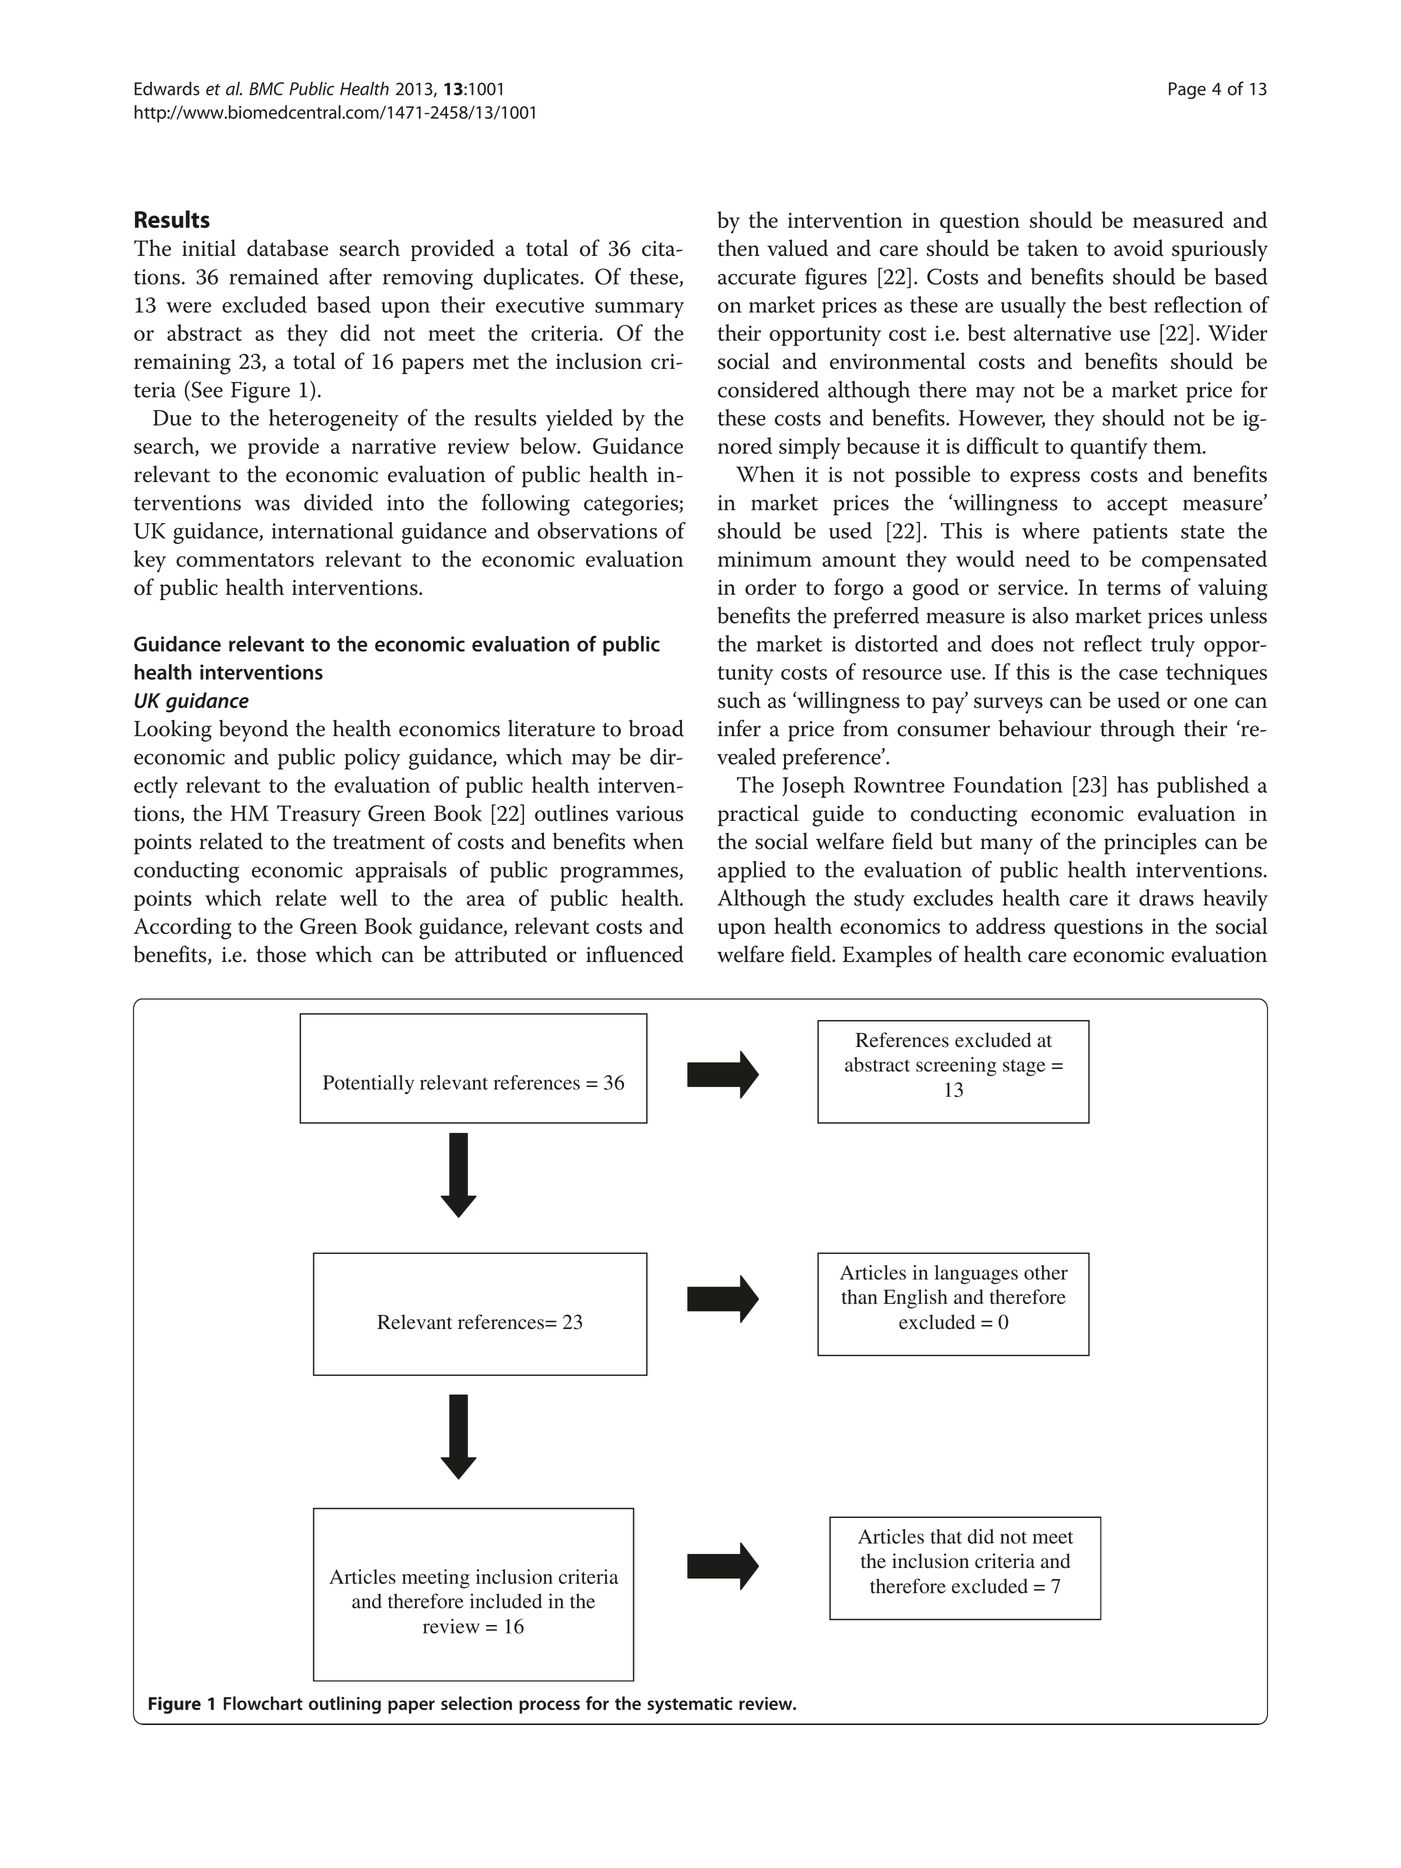 Image resolution: width=1401 pixels, height=1868 pixels. What do you see at coordinates (739, 247) in the page?
I see `then` at bounding box center [739, 247].
